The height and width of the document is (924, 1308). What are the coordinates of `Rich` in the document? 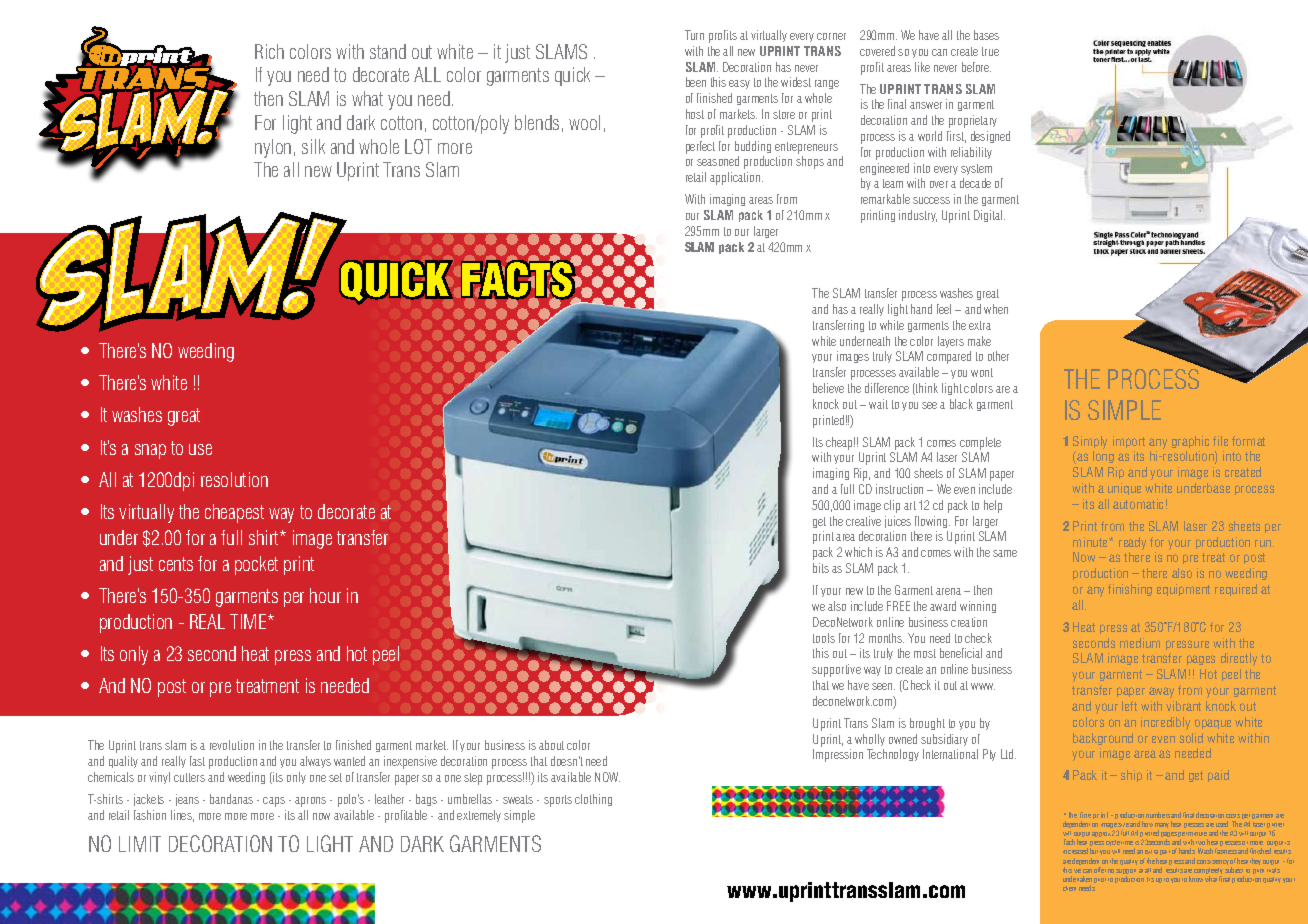 It's located at (269, 51).
